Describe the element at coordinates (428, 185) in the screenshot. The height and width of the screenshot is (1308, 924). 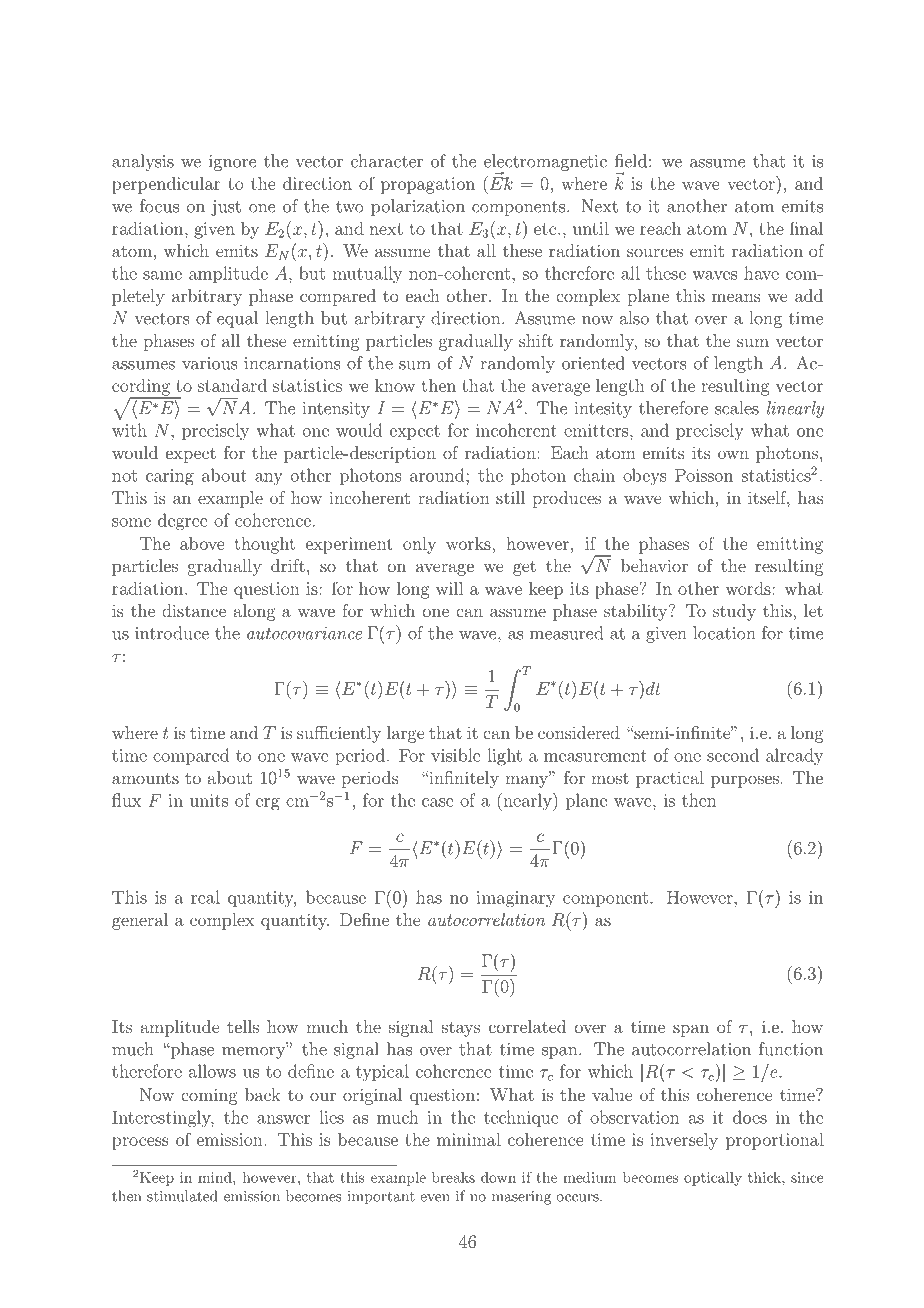
I see `propagation` at that location.
